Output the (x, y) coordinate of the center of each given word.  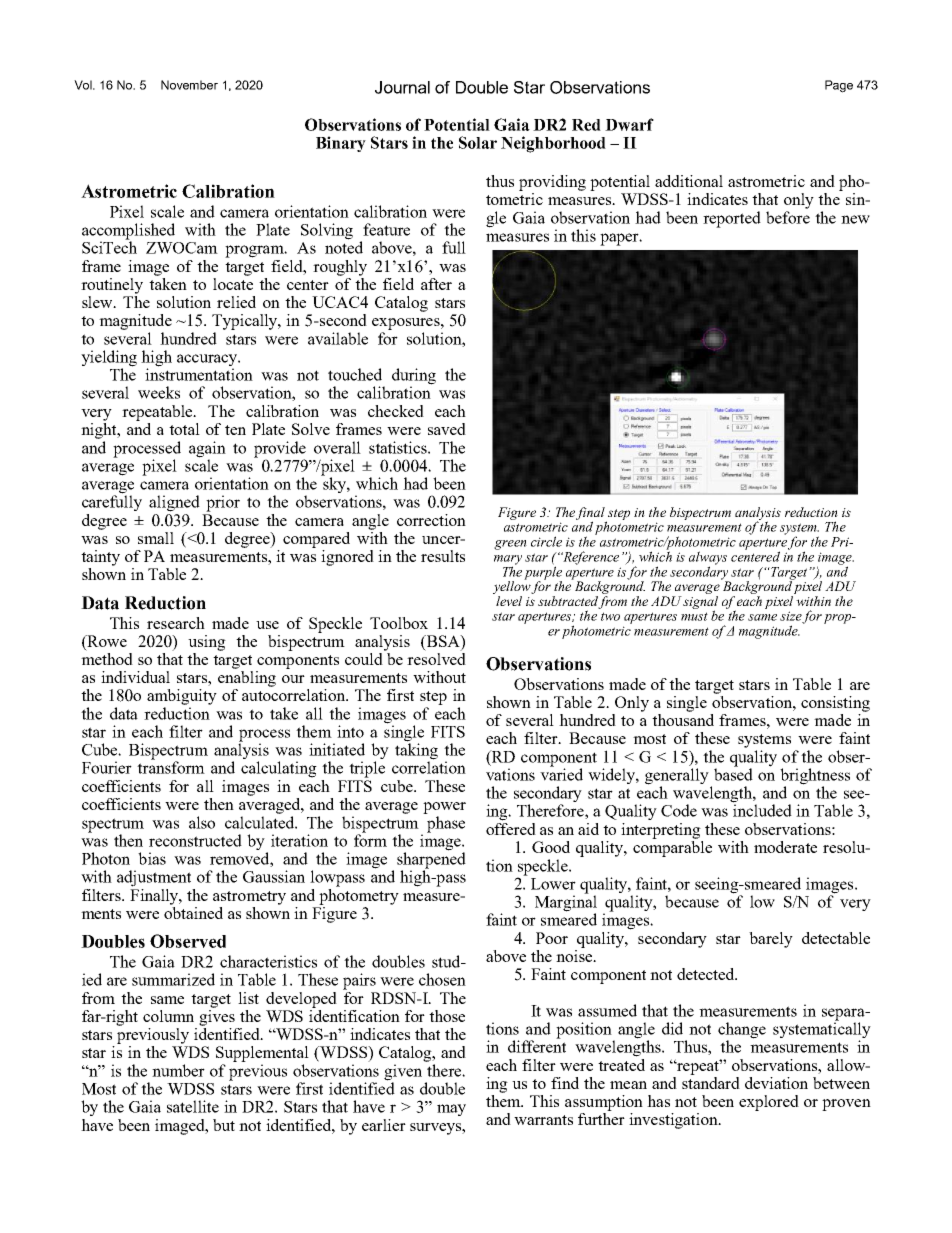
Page (839, 86)
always (708, 559)
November (189, 85)
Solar (478, 142)
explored (769, 1103)
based (733, 773)
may (451, 1110)
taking (416, 751)
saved (447, 429)
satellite (193, 1106)
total (184, 429)
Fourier (107, 767)
